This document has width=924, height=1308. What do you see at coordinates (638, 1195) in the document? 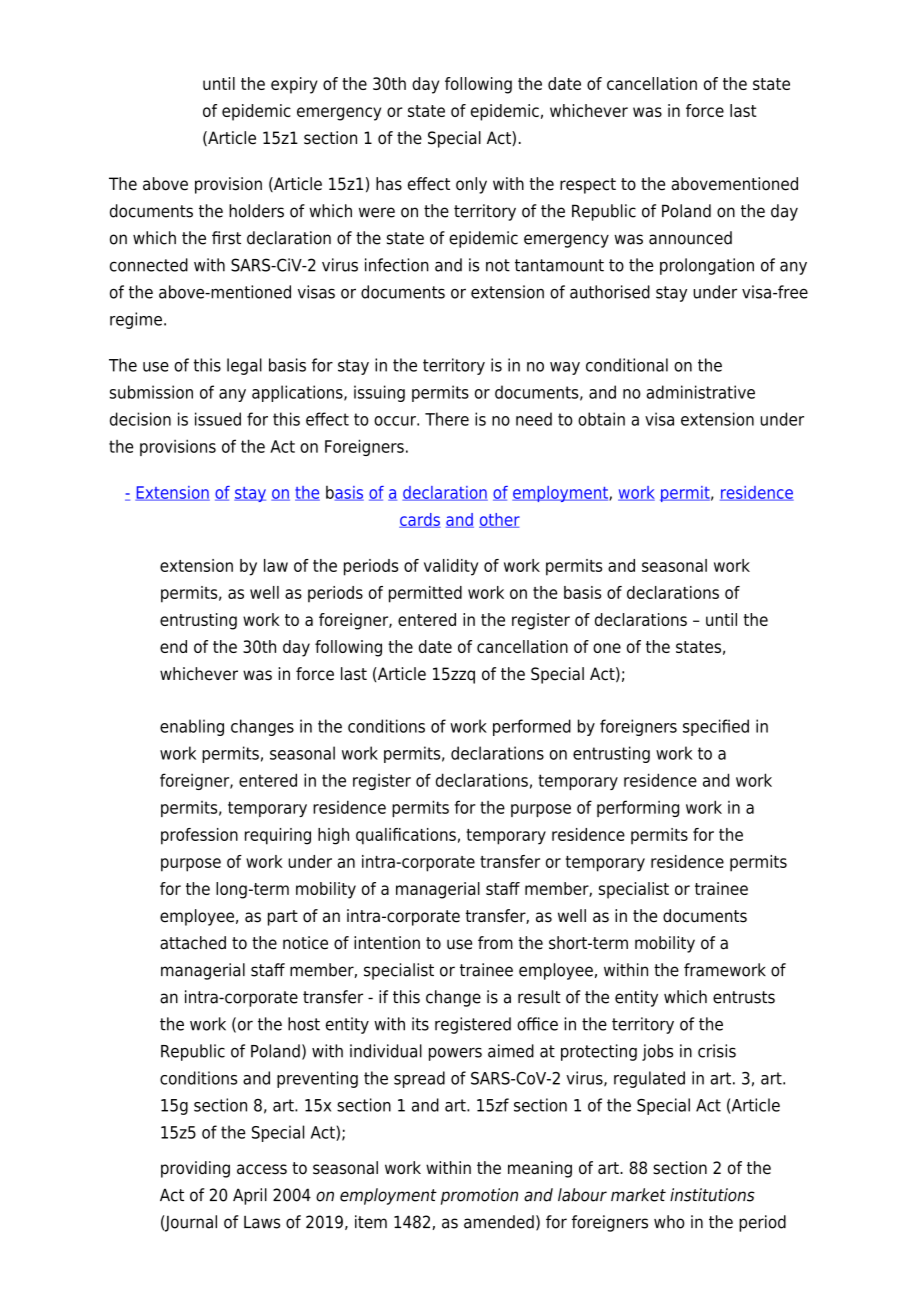
I see `market` at bounding box center [638, 1195].
